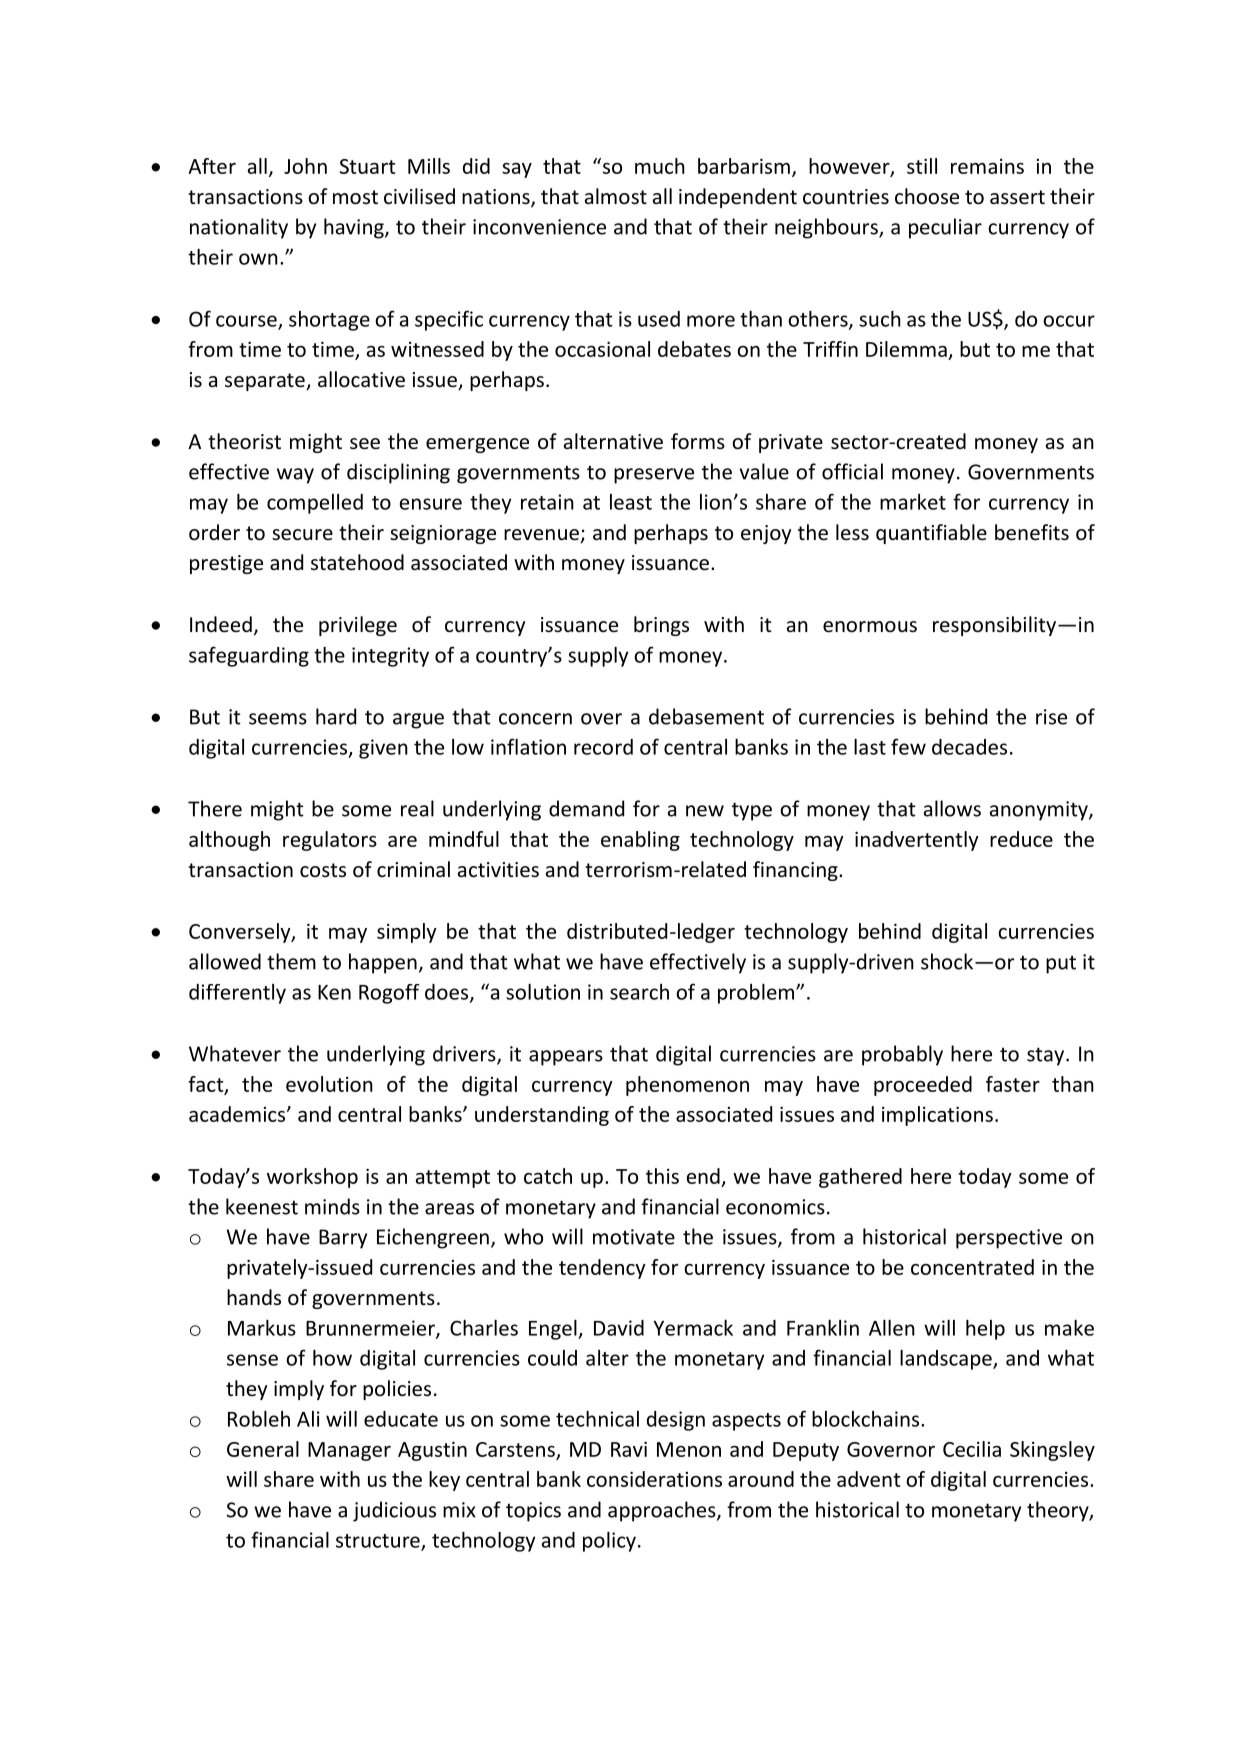 Image resolution: width=1245 pixels, height=1761 pixels. Describe the element at coordinates (358, 626) in the screenshot. I see `privilege` at that location.
